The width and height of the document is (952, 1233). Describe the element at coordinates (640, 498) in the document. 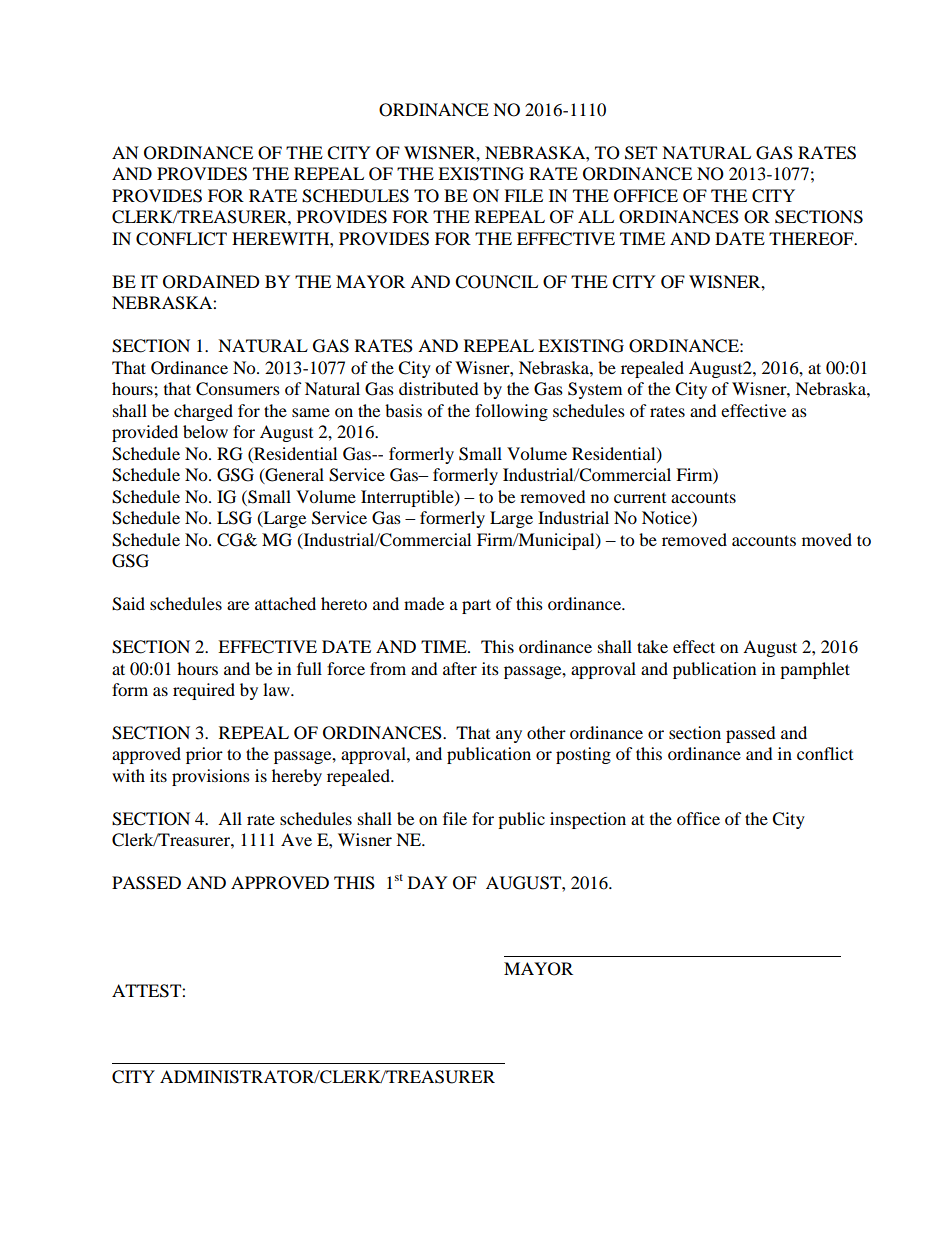

I see `current` at that location.
